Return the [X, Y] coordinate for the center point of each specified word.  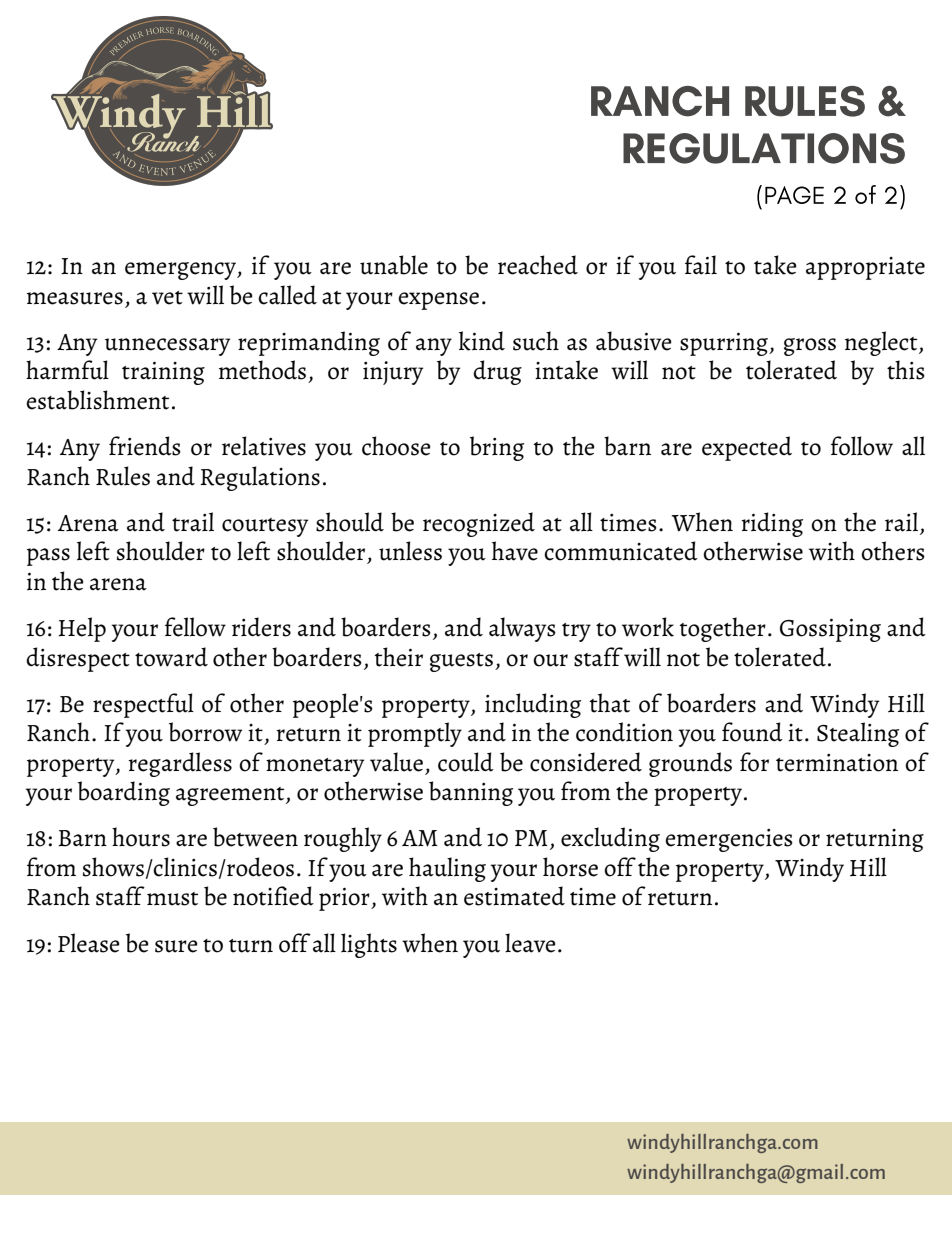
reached [538, 265]
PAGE [794, 195]
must [172, 899]
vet [167, 298]
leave [530, 943]
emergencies [729, 840]
